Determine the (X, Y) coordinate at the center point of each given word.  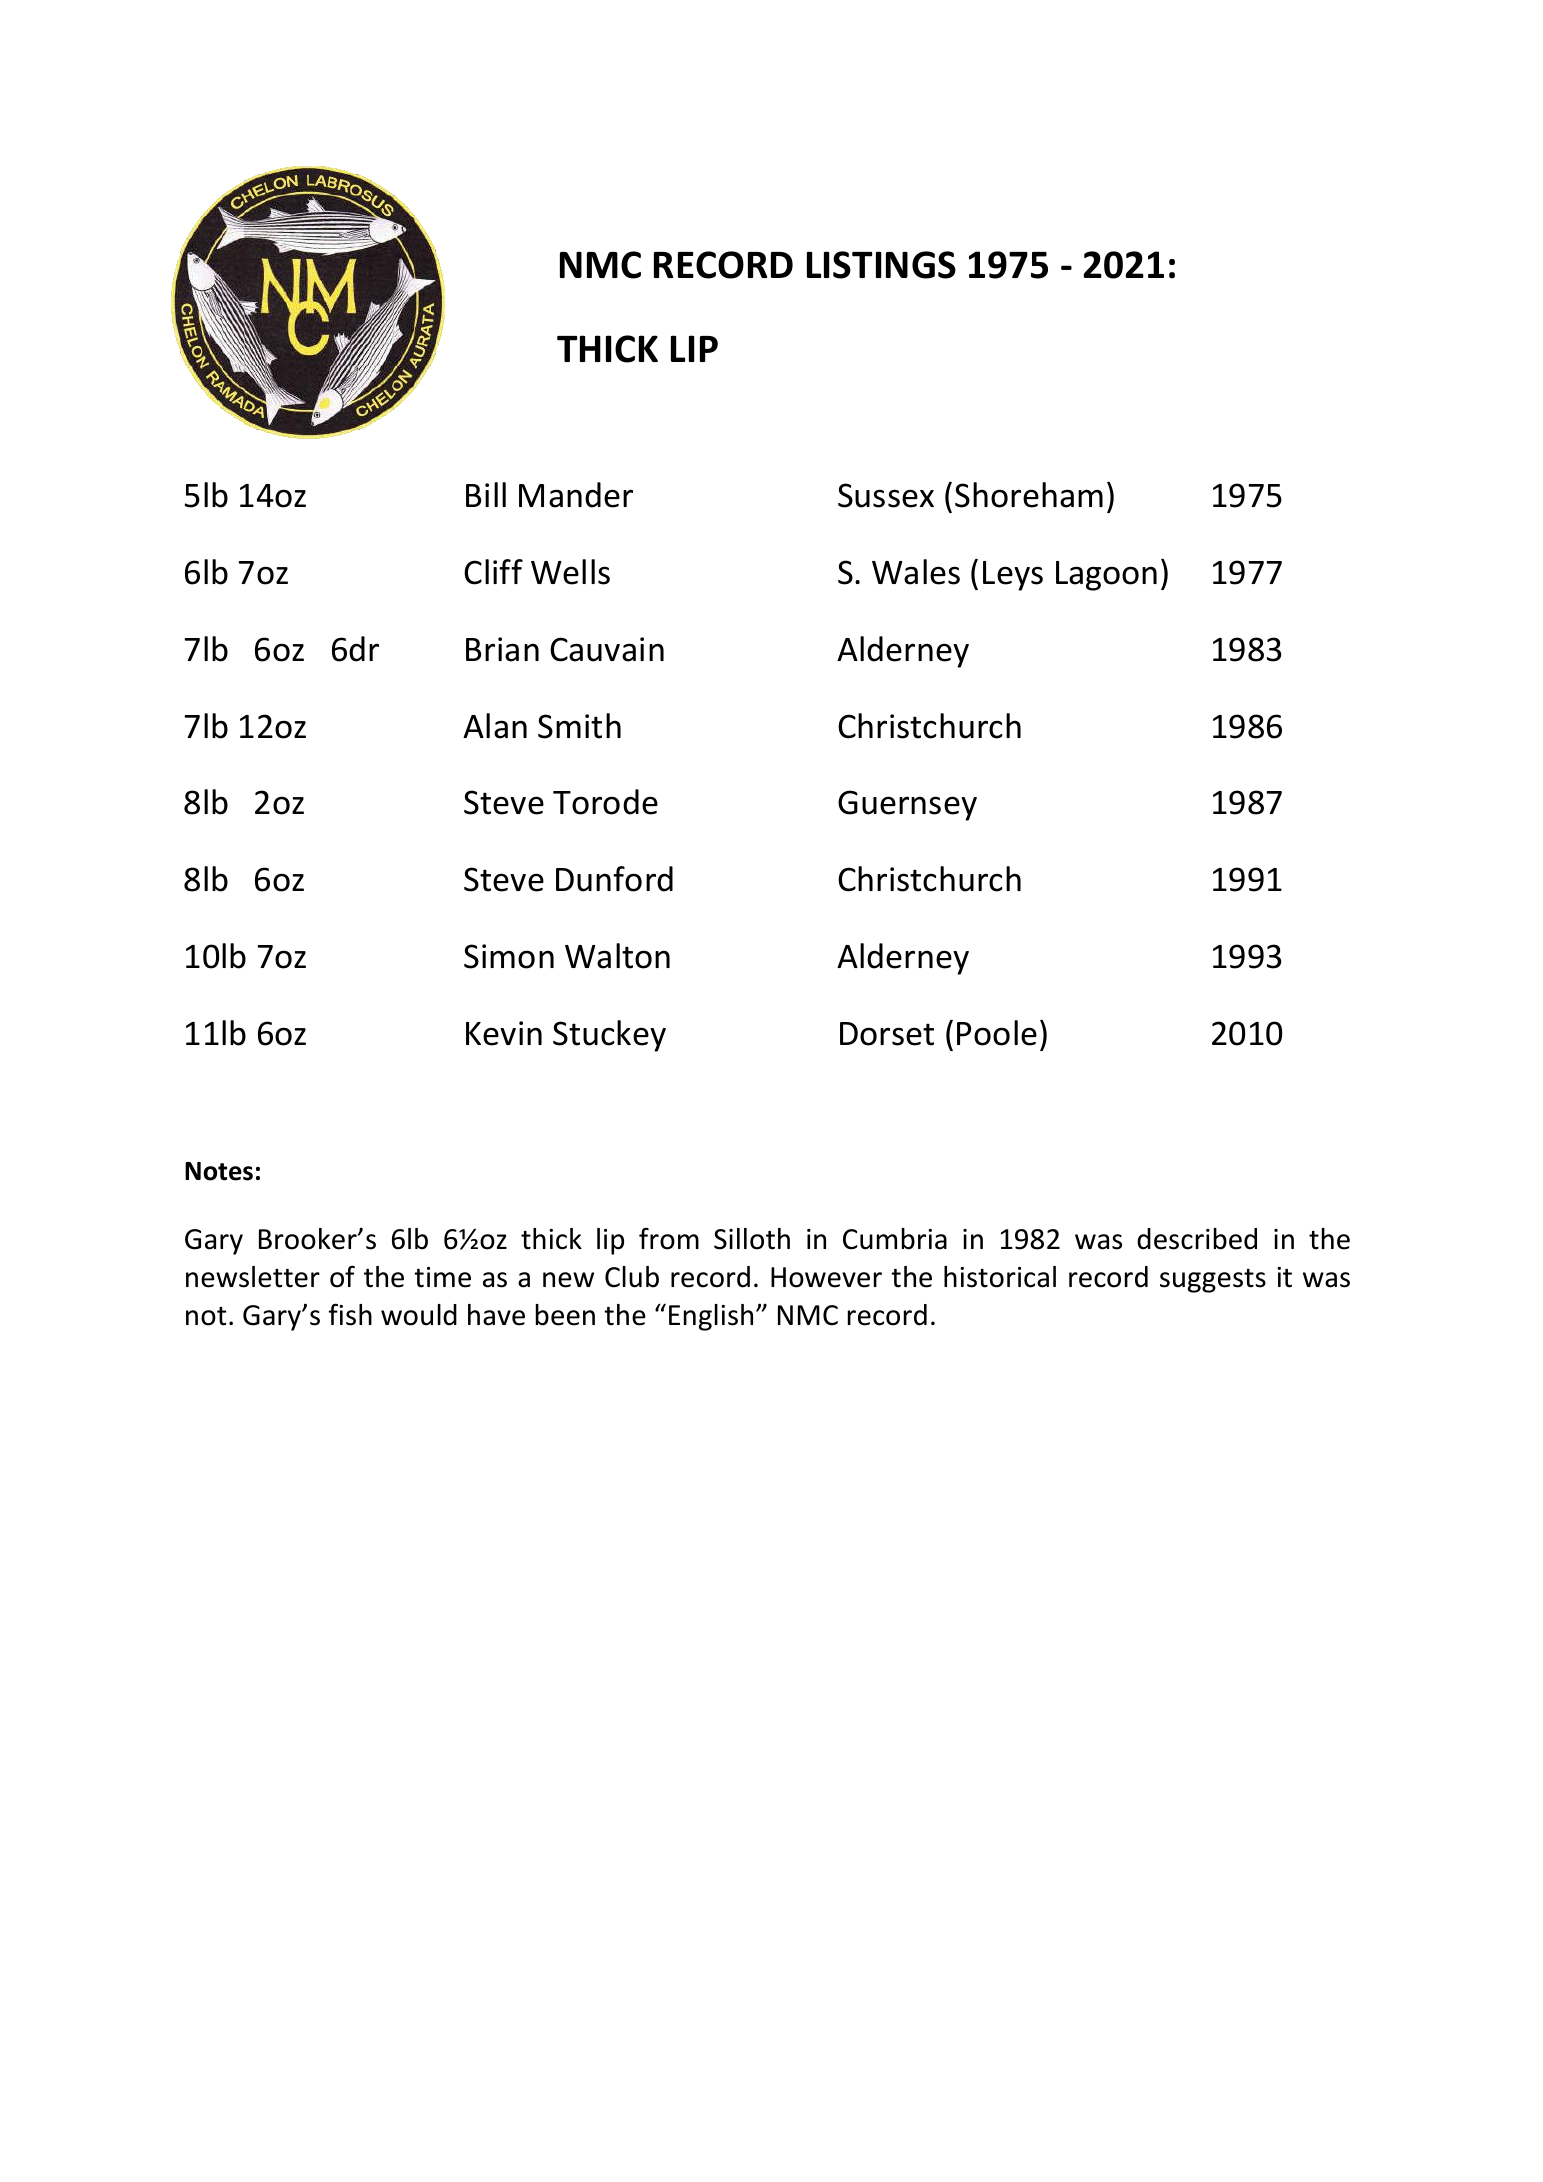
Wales (916, 572)
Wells (570, 572)
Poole (997, 1033)
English (711, 1317)
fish (350, 1314)
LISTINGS (881, 265)
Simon (509, 956)
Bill (486, 494)
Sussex (886, 495)
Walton (617, 956)
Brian (502, 649)
